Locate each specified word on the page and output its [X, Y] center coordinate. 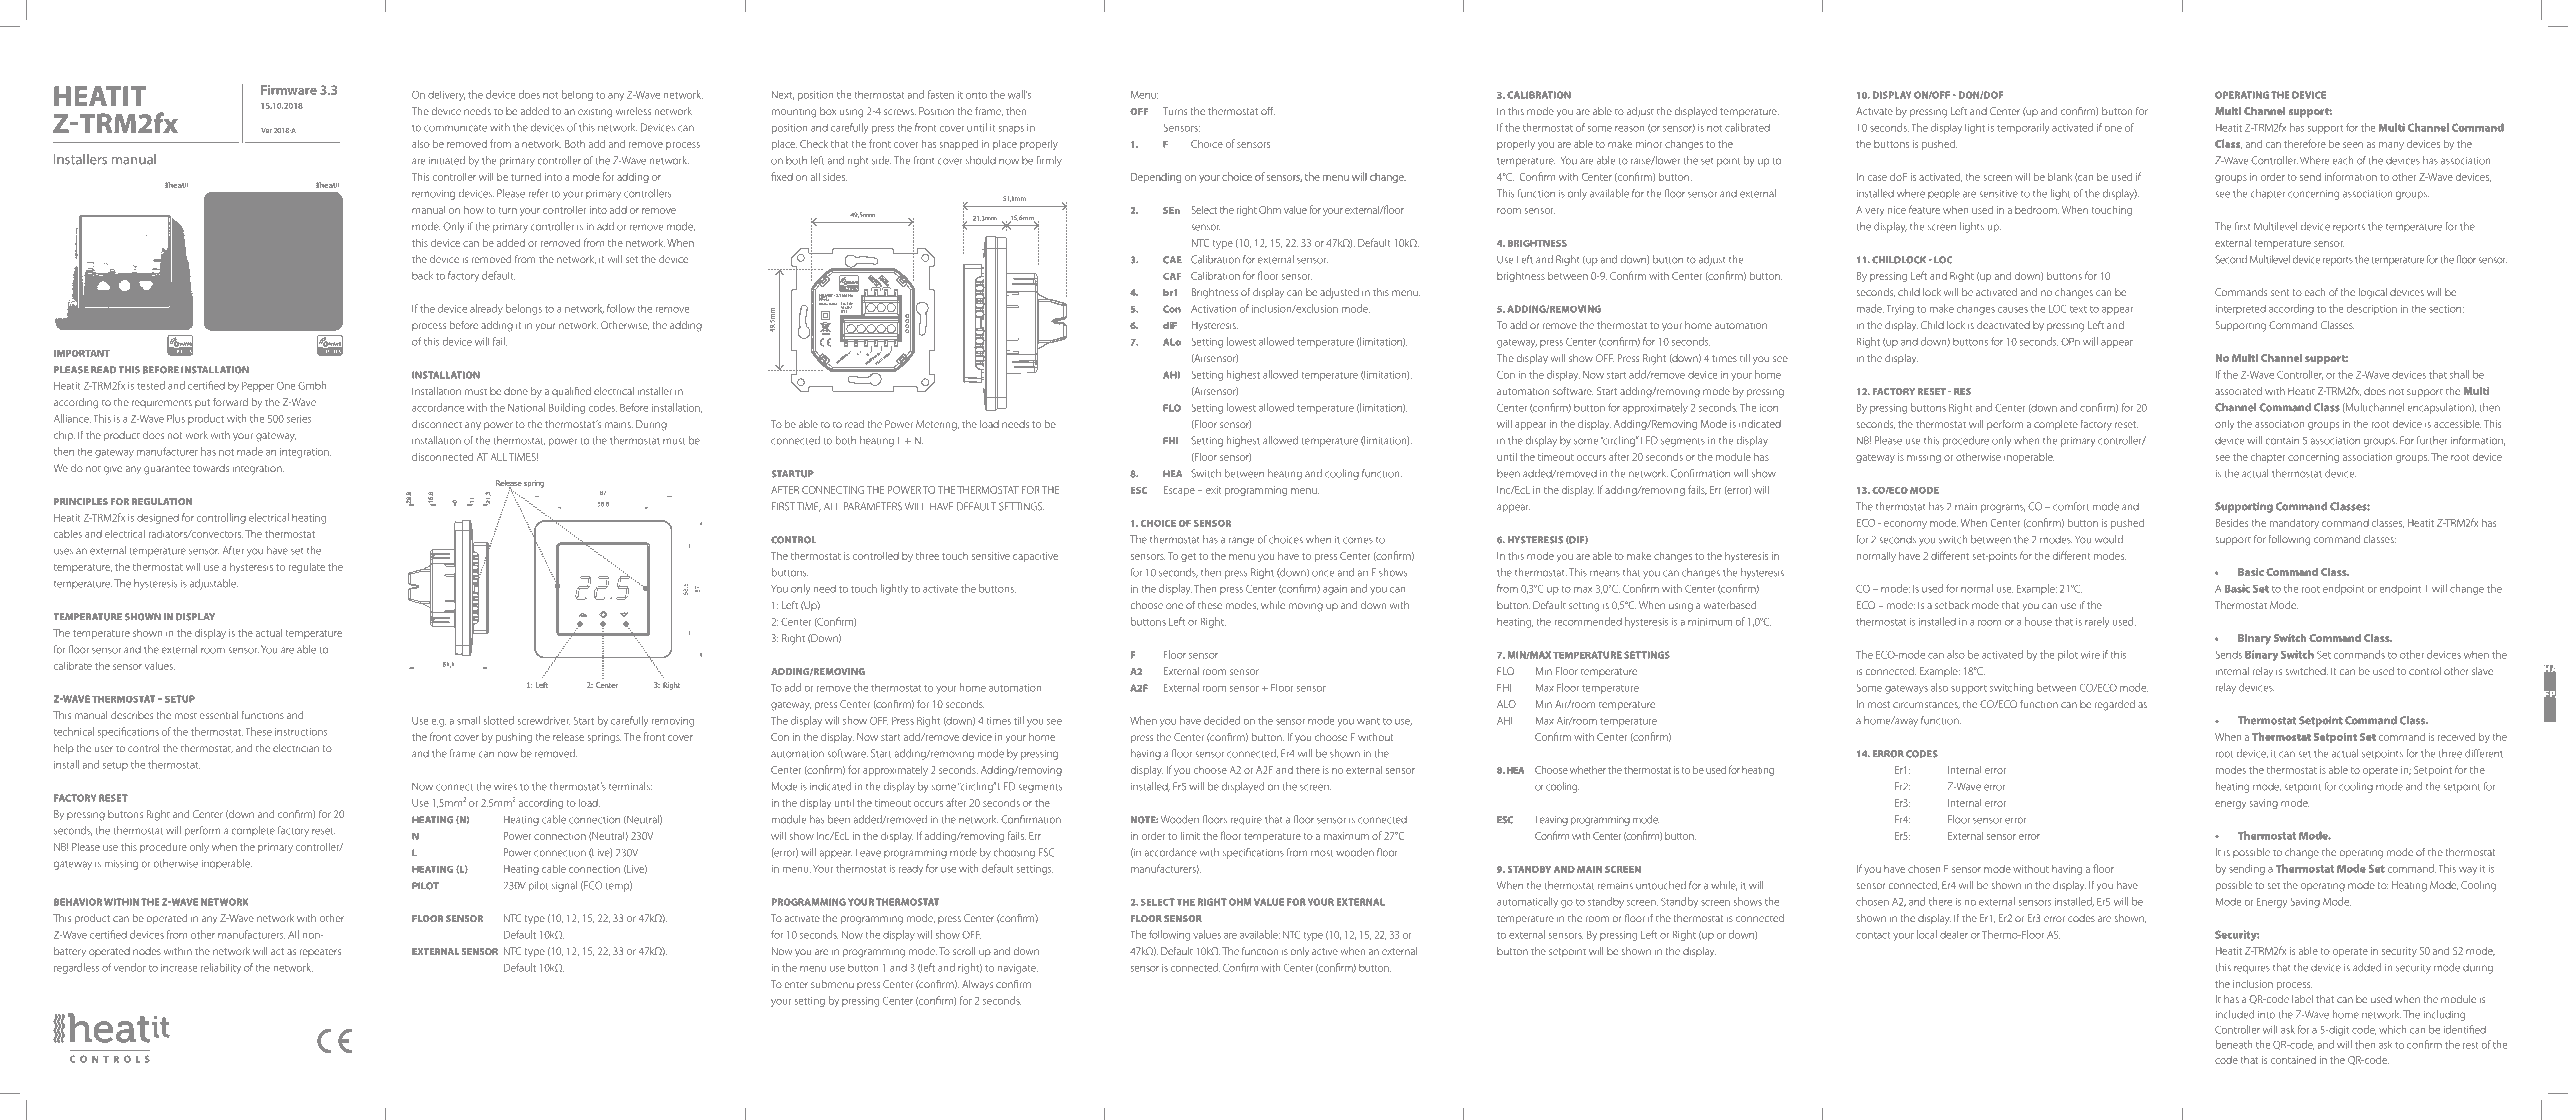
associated [2238, 391]
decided [1222, 720]
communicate [455, 128]
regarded [2115, 705]
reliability [221, 968]
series [299, 419]
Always [977, 985]
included [2235, 1014]
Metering [937, 425]
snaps [1011, 130]
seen [2353, 145]
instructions [301, 732]
